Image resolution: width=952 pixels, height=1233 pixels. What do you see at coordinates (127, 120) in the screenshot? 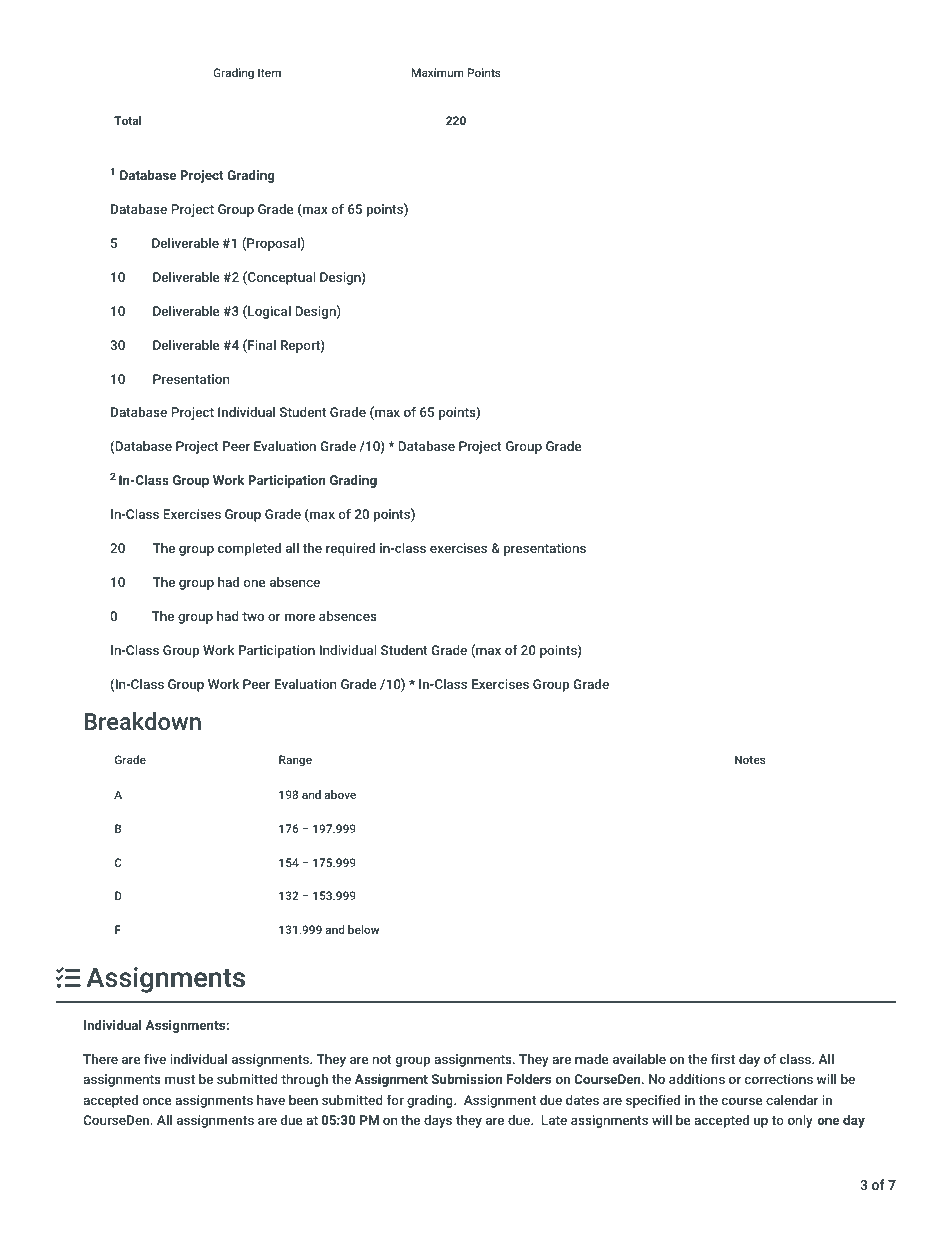
I see `Total` at bounding box center [127, 120].
